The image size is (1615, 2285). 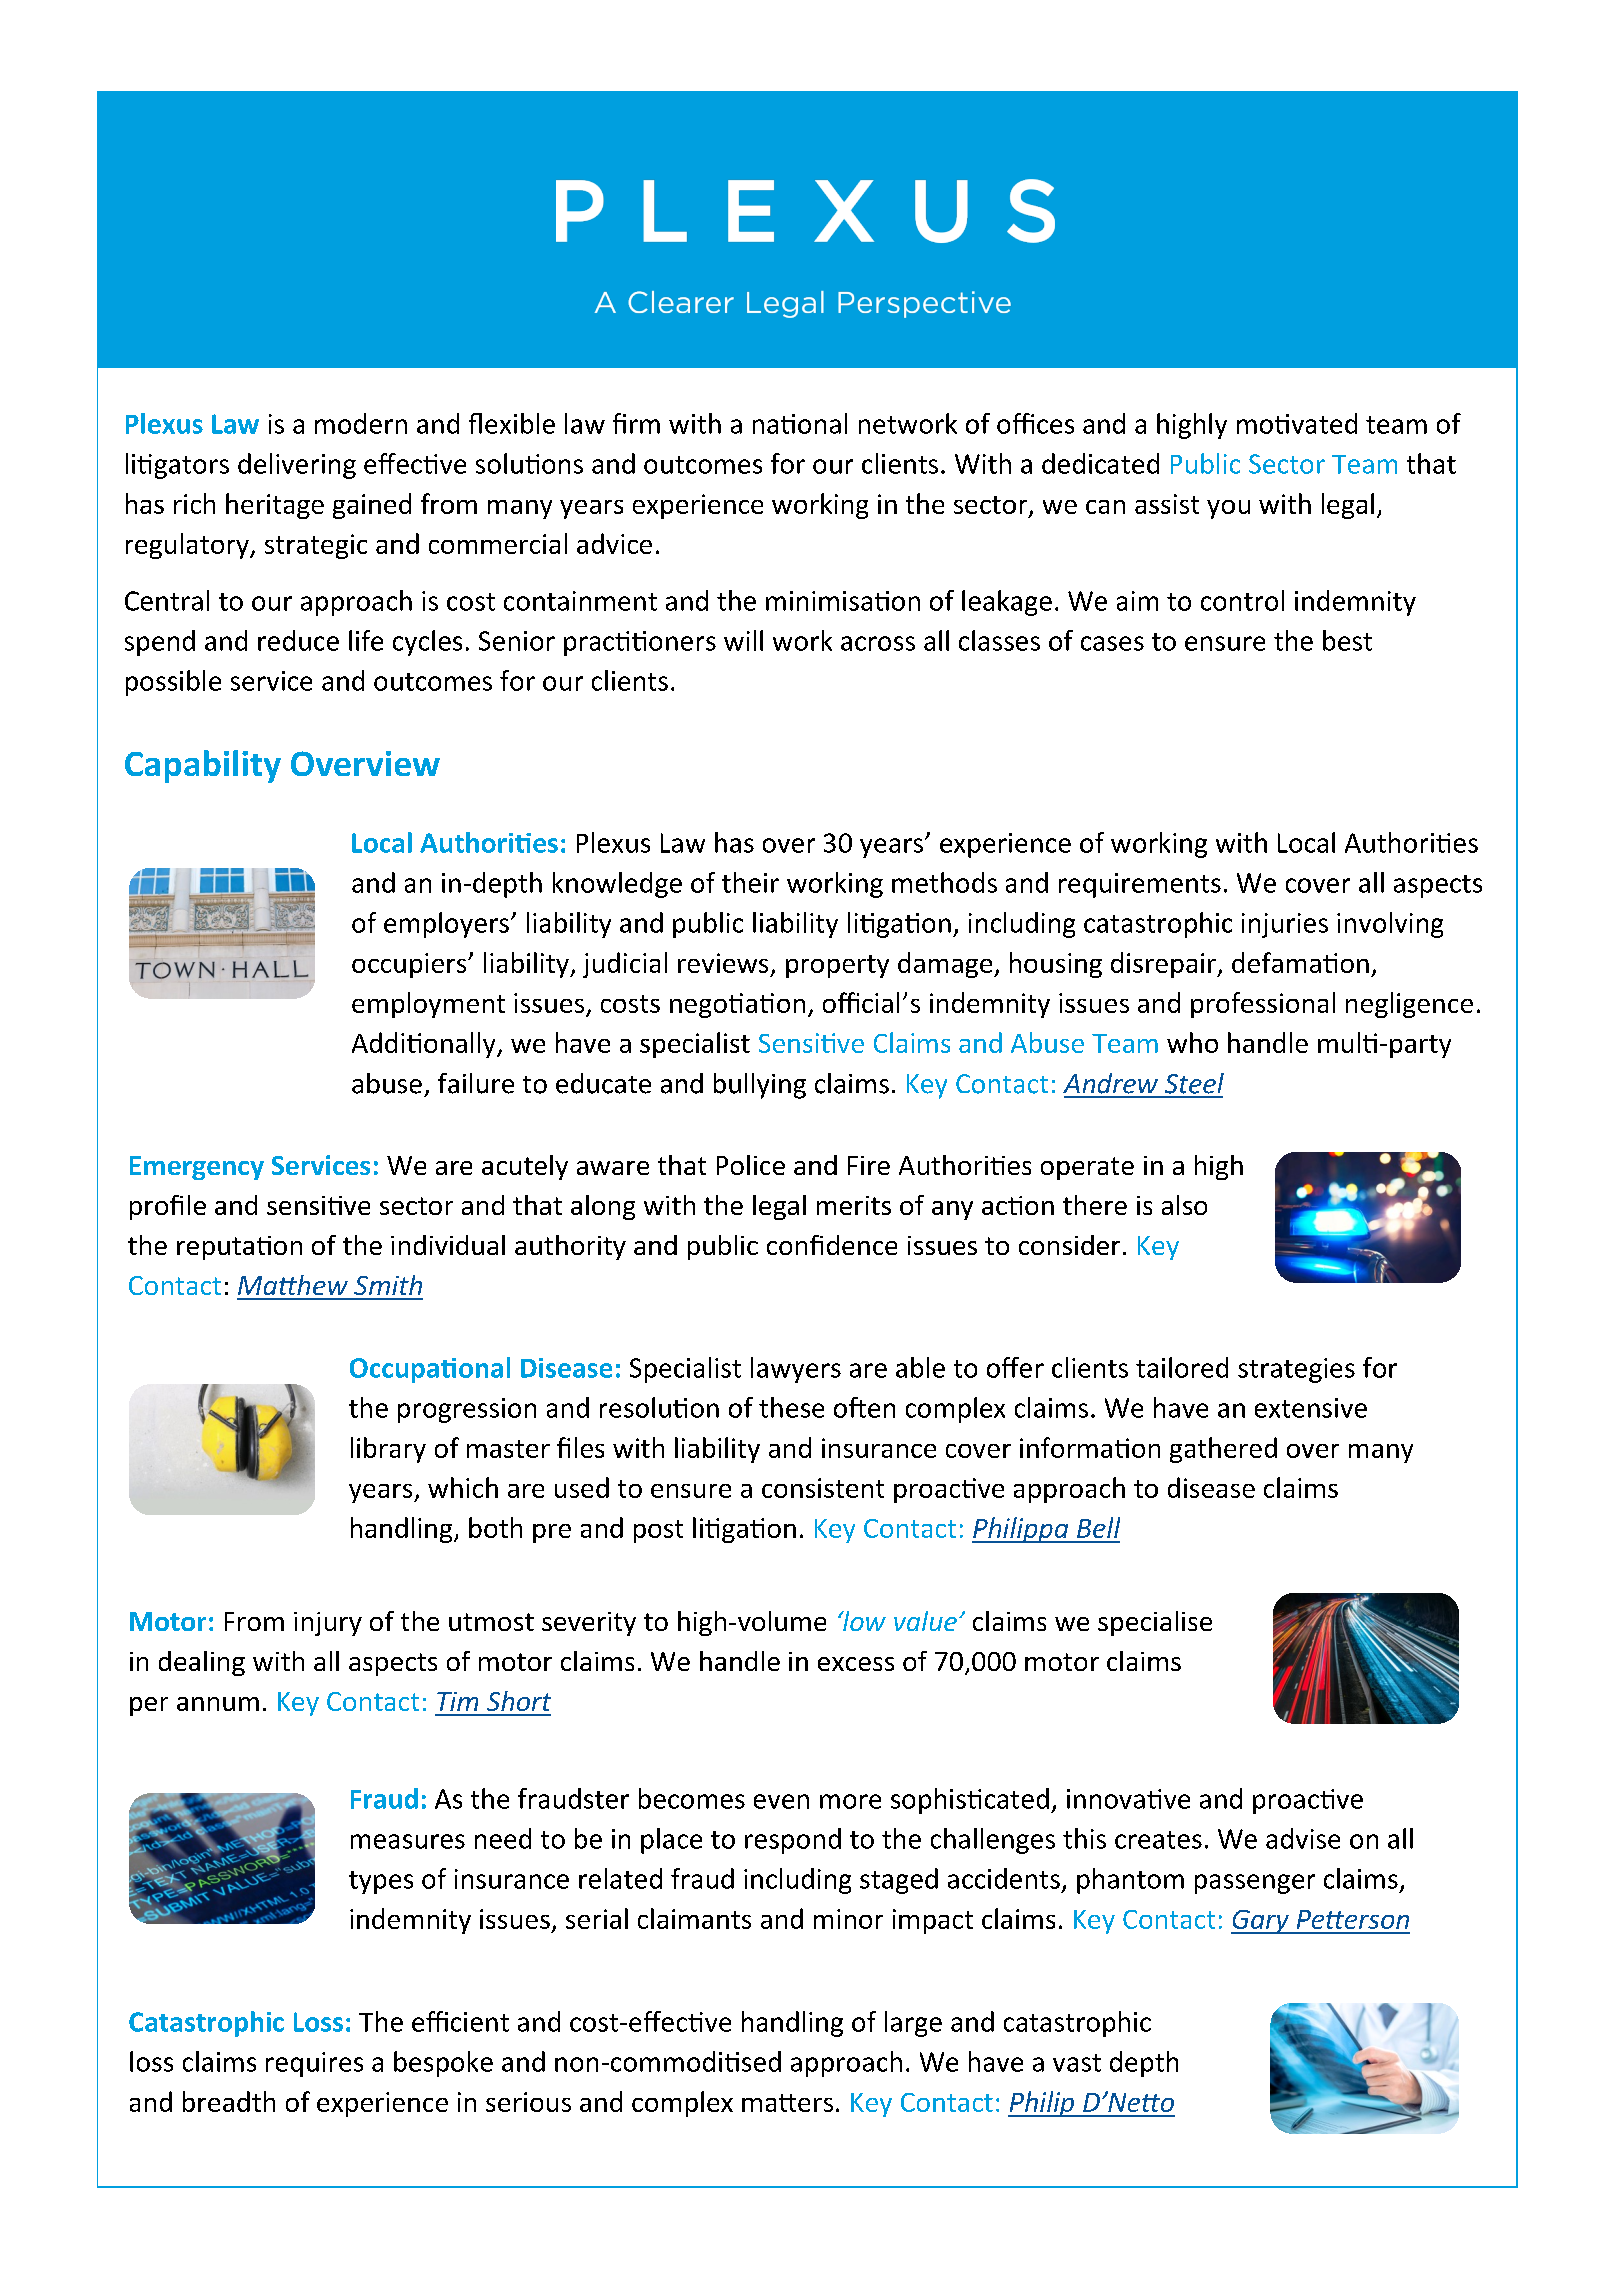 I want to click on requires, so click(x=314, y=2064).
